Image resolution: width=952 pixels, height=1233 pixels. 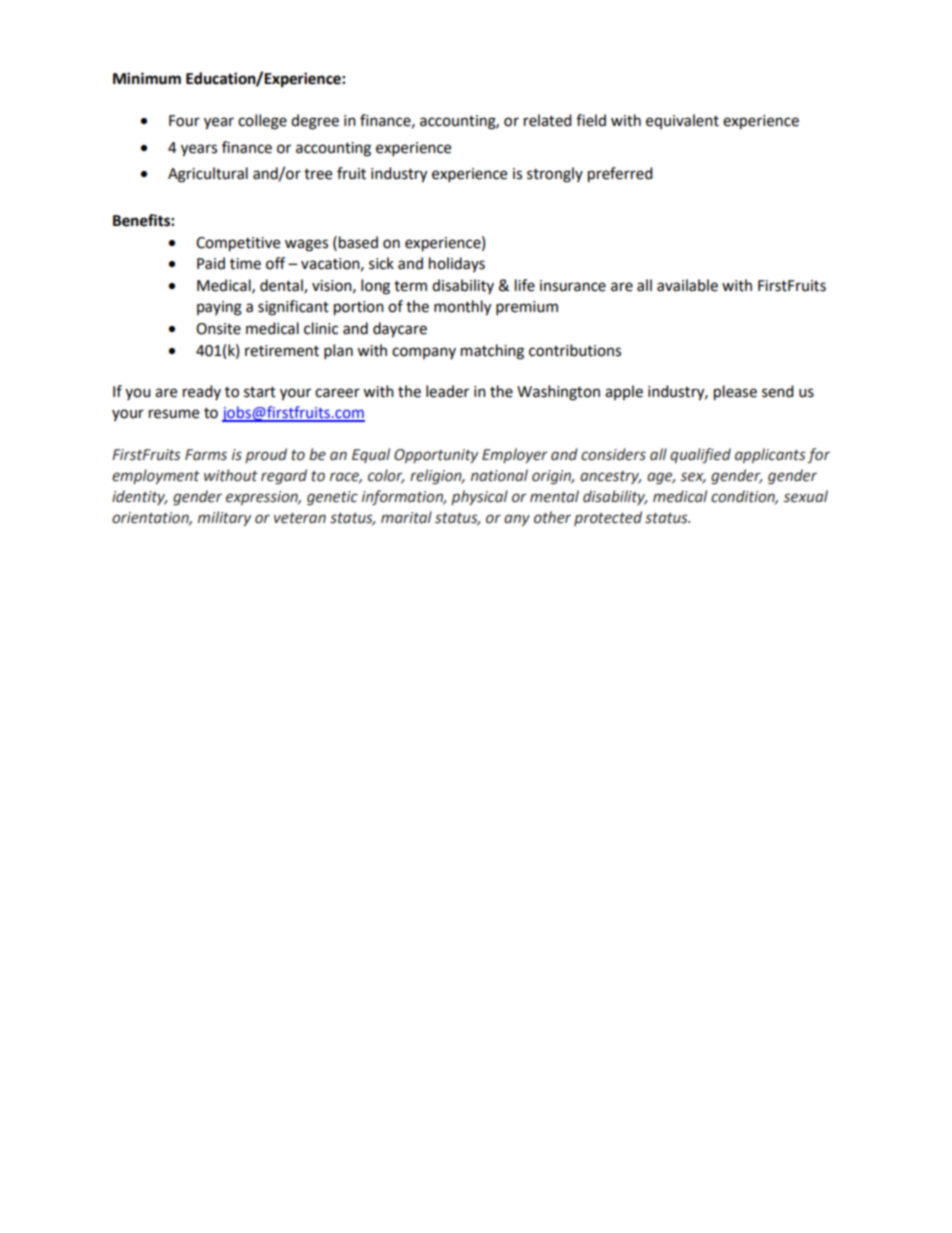 I want to click on military, so click(x=224, y=518).
